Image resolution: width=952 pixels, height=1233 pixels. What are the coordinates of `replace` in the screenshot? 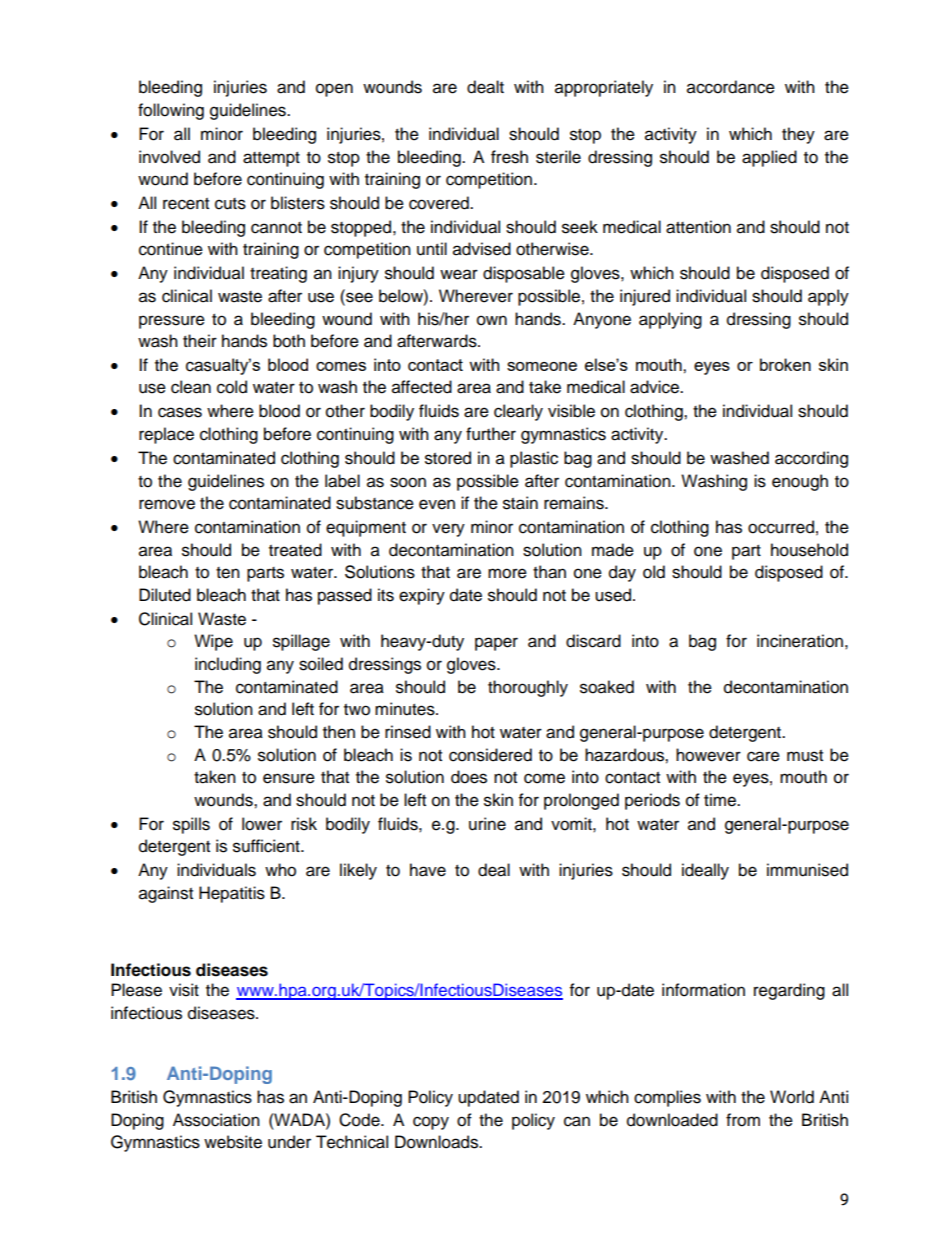 It's located at (166, 435).
